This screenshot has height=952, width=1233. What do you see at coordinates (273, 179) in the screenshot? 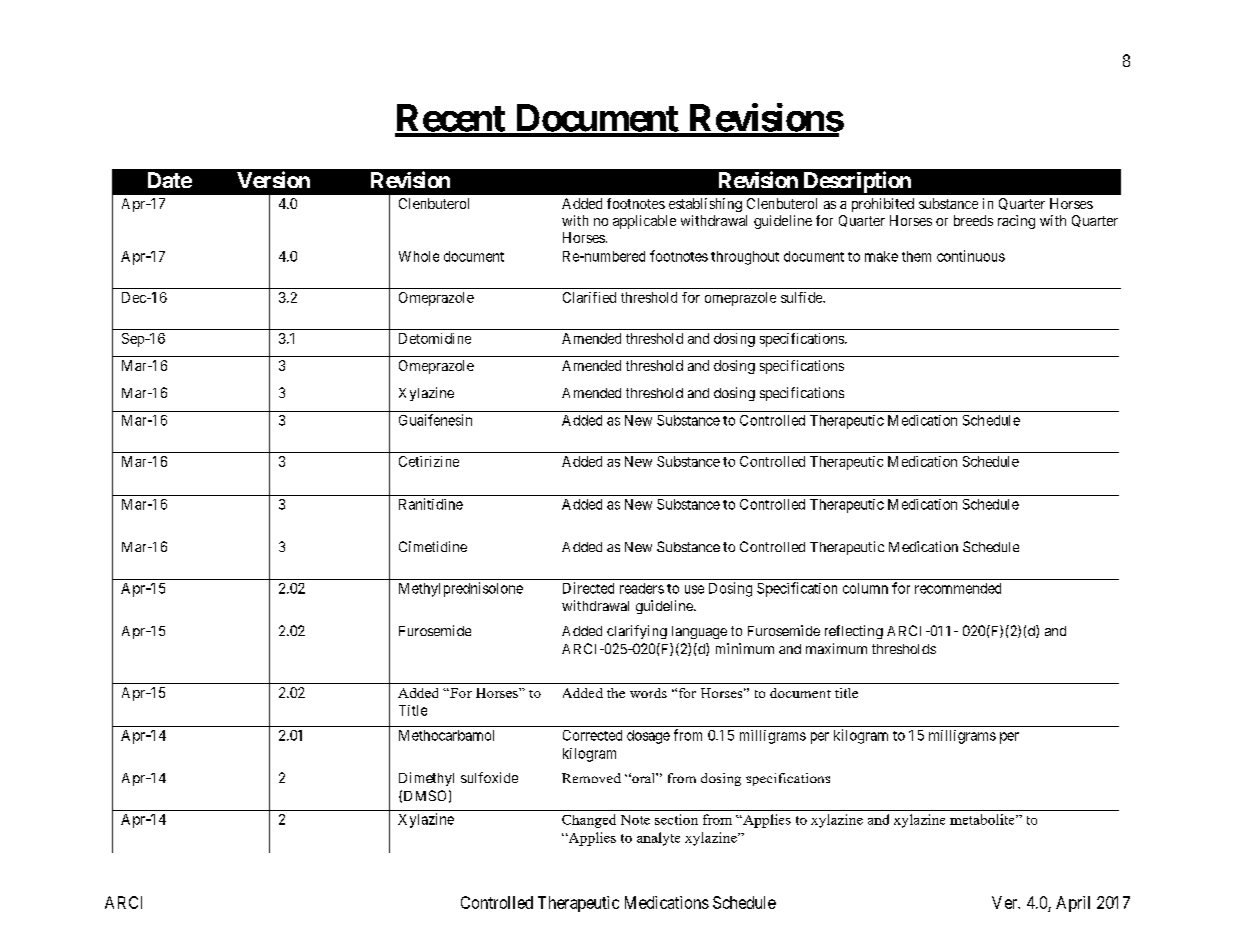
I see `Version` at bounding box center [273, 179].
